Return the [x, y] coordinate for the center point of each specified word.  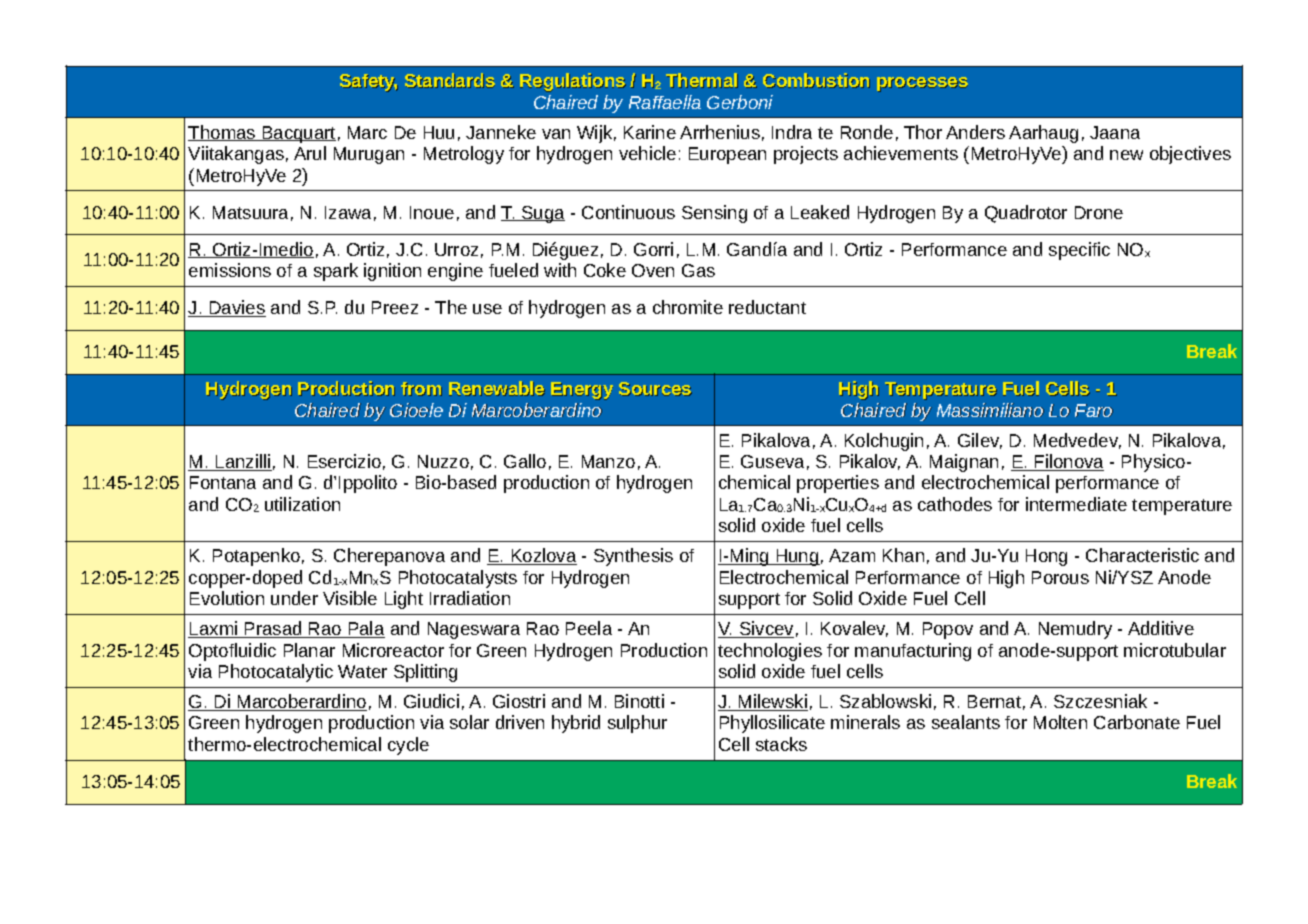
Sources [655, 389]
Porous [1060, 577]
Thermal [702, 80]
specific [1079, 251]
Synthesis [633, 557]
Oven [653, 270]
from [421, 389]
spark [336, 272]
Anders [975, 132]
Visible [350, 598]
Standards [450, 80]
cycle [408, 746]
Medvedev [1077, 441]
